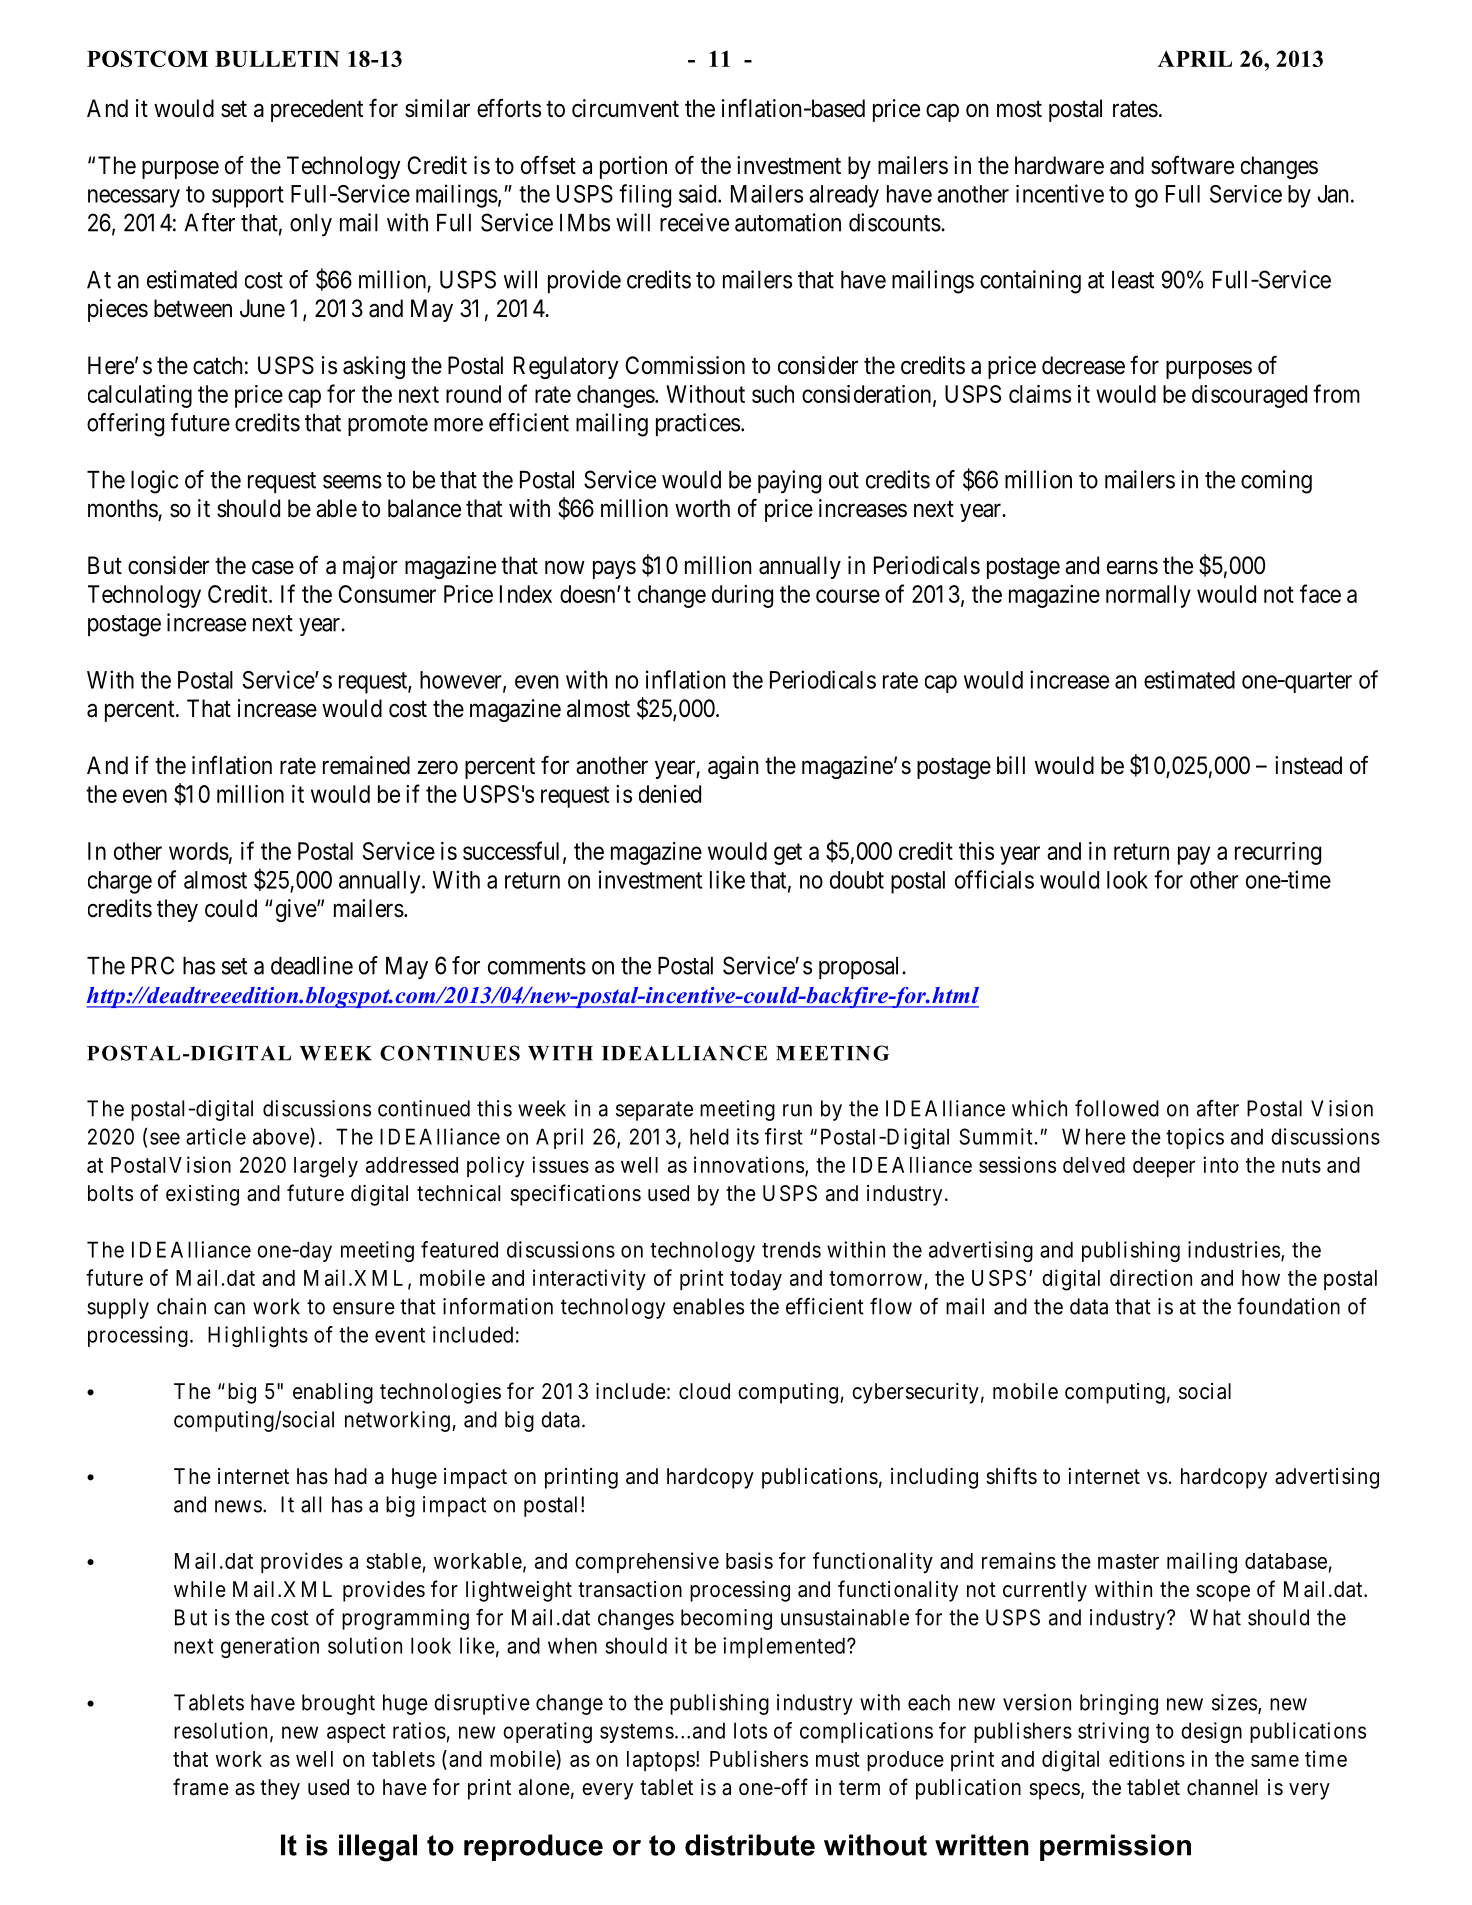 This image has width=1472, height=1905. I want to click on worth, so click(702, 508).
